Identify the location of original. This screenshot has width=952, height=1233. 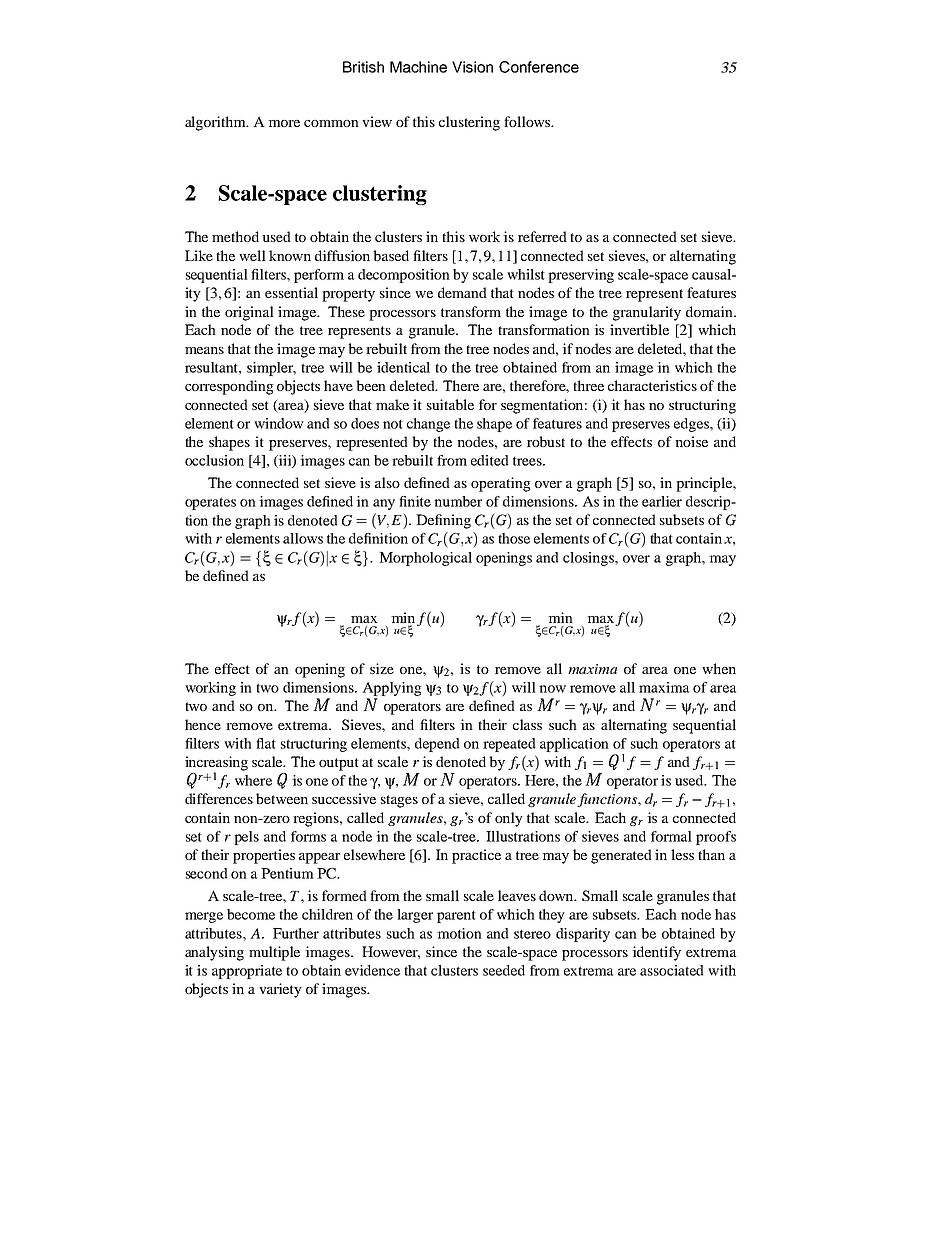
(249, 313).
